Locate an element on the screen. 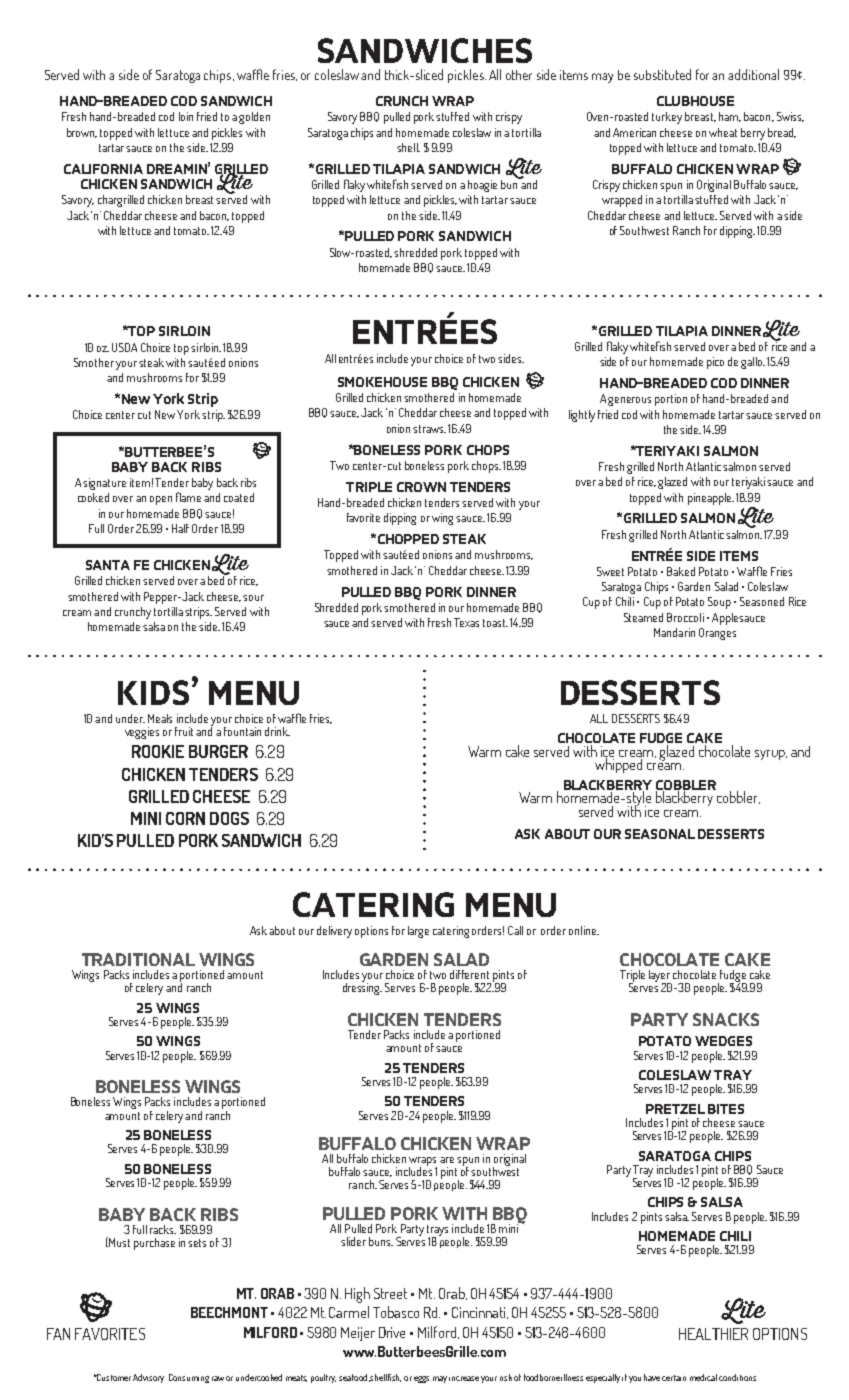 This screenshot has height=1400, width=849. Advisory is located at coordinates (148, 1378).
